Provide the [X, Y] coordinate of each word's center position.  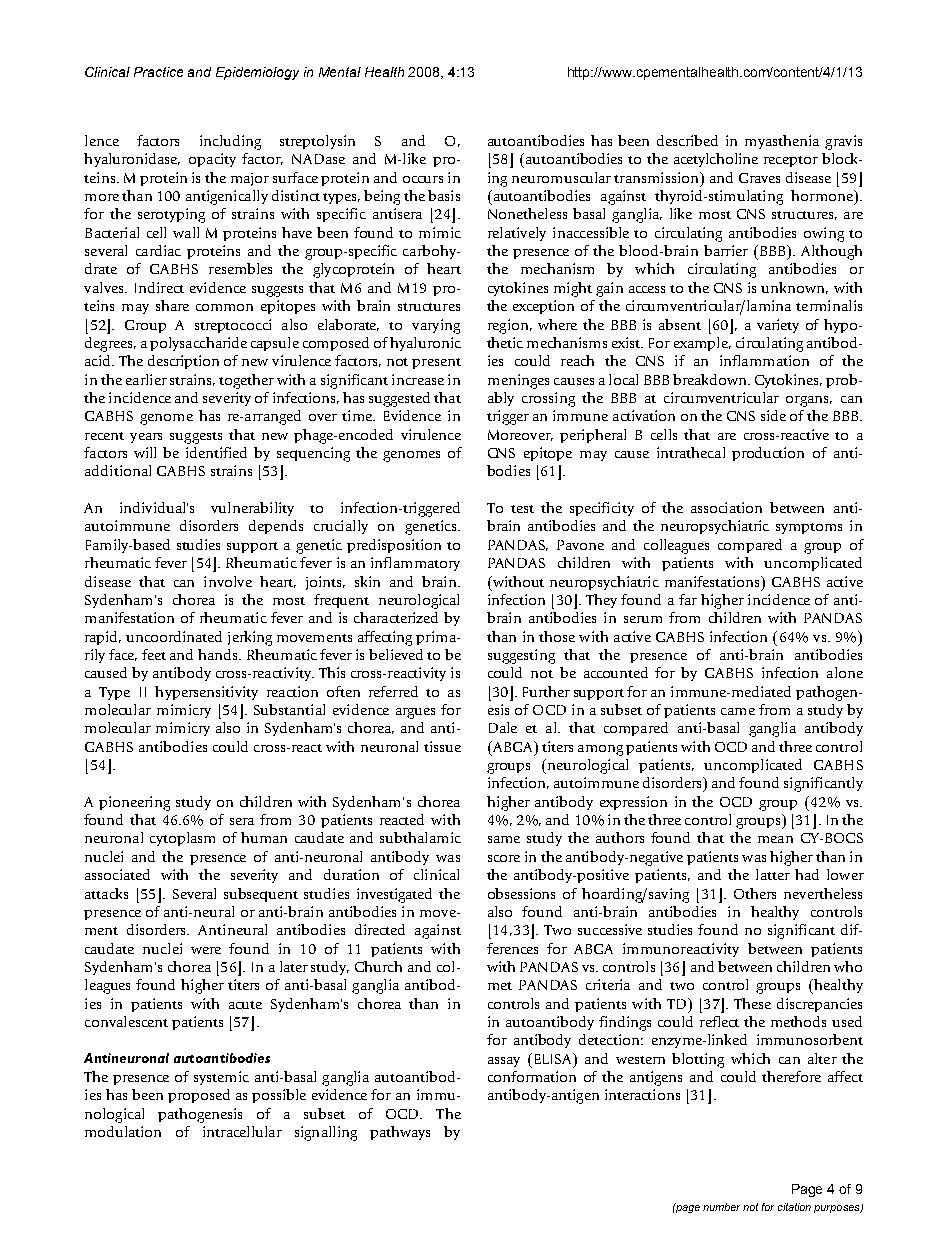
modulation [123, 1131]
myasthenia [782, 142]
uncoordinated [174, 636]
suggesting [521, 656]
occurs [423, 179]
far [688, 599]
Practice [158, 72]
